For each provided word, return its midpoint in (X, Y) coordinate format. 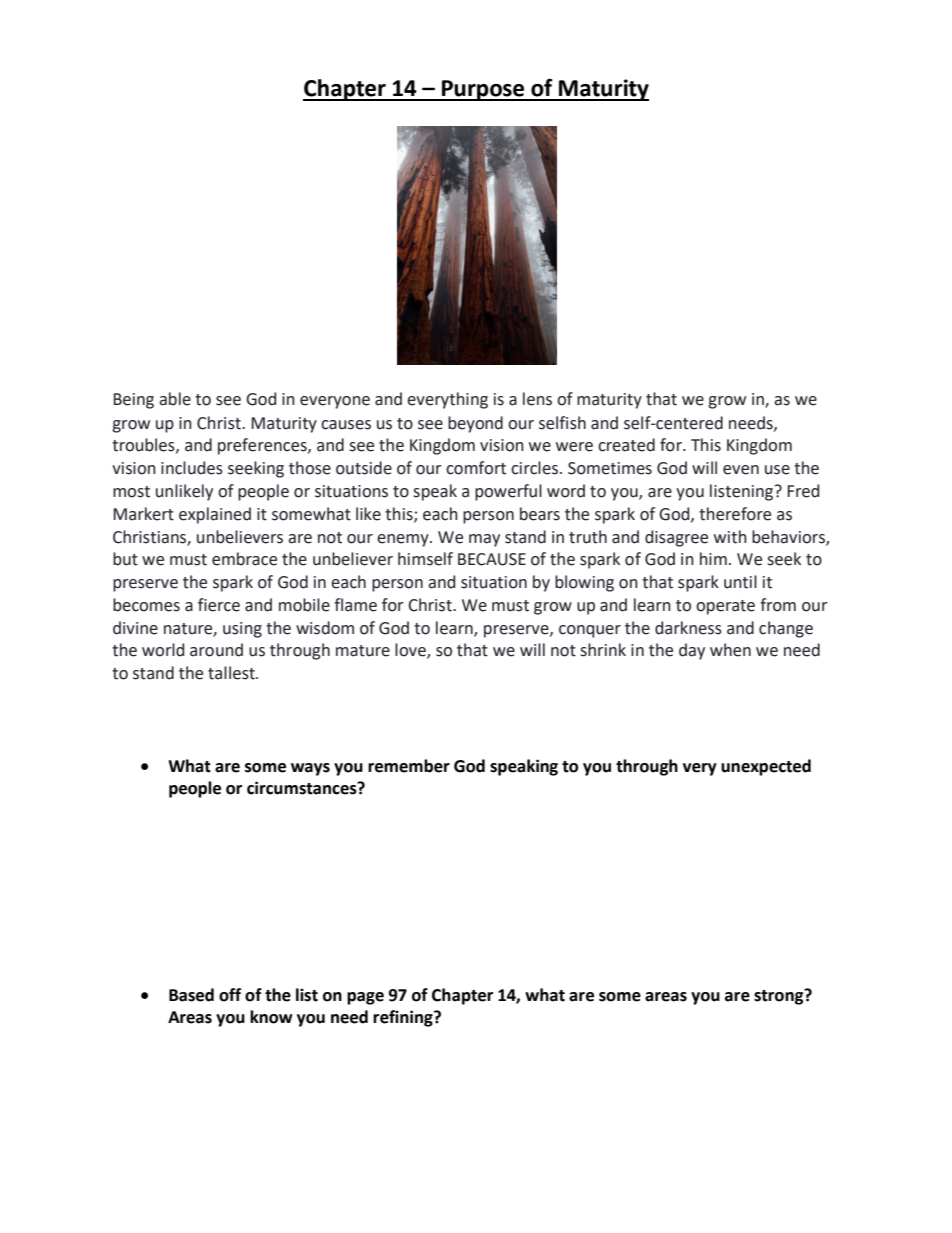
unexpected (766, 767)
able (175, 399)
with (730, 537)
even (741, 470)
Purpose (483, 90)
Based (191, 995)
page (365, 998)
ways (310, 769)
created (626, 445)
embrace (244, 559)
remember (409, 766)
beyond (475, 424)
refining (404, 1018)
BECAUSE (492, 559)
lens (537, 399)
